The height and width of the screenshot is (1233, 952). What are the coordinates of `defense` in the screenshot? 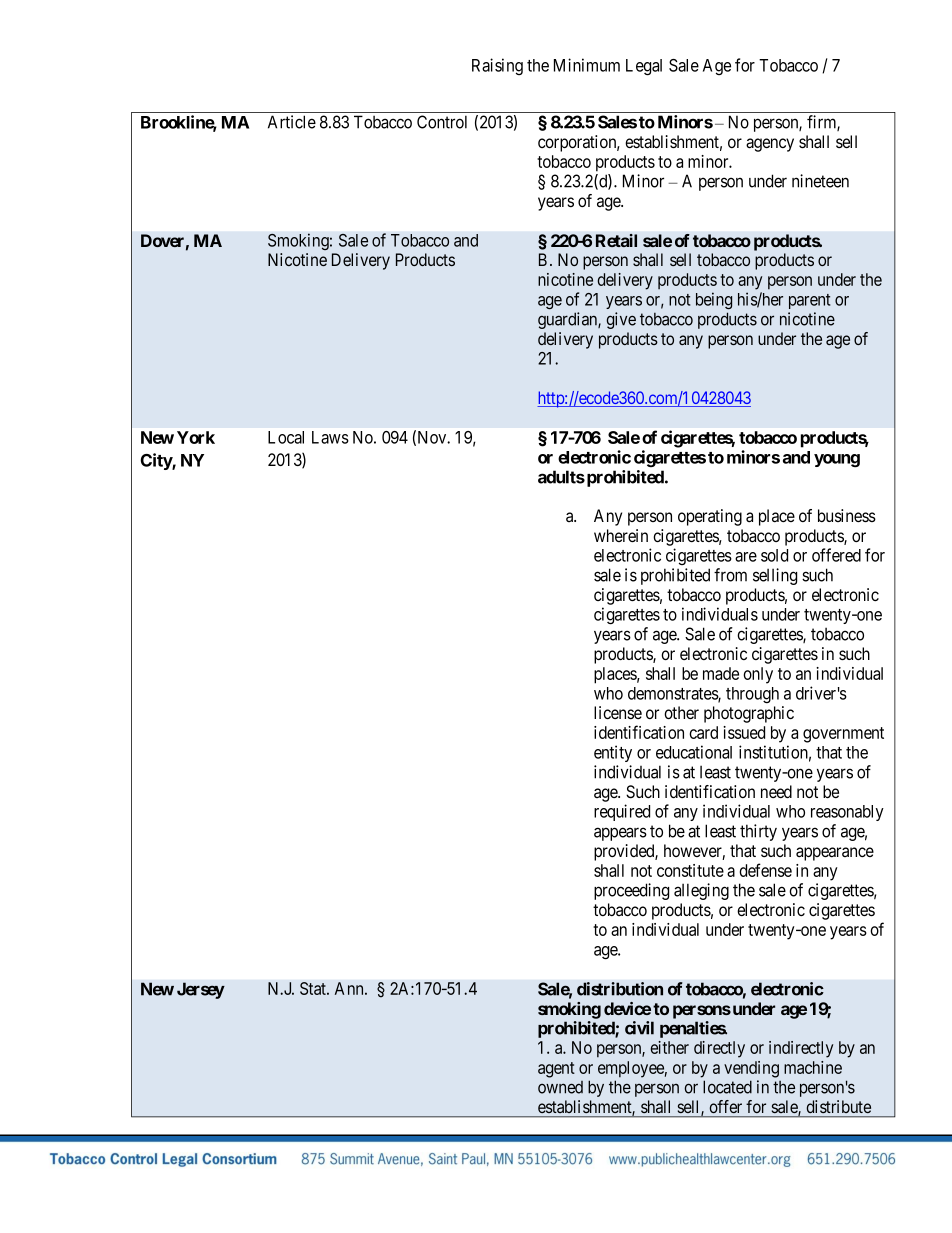 It's located at (765, 870).
